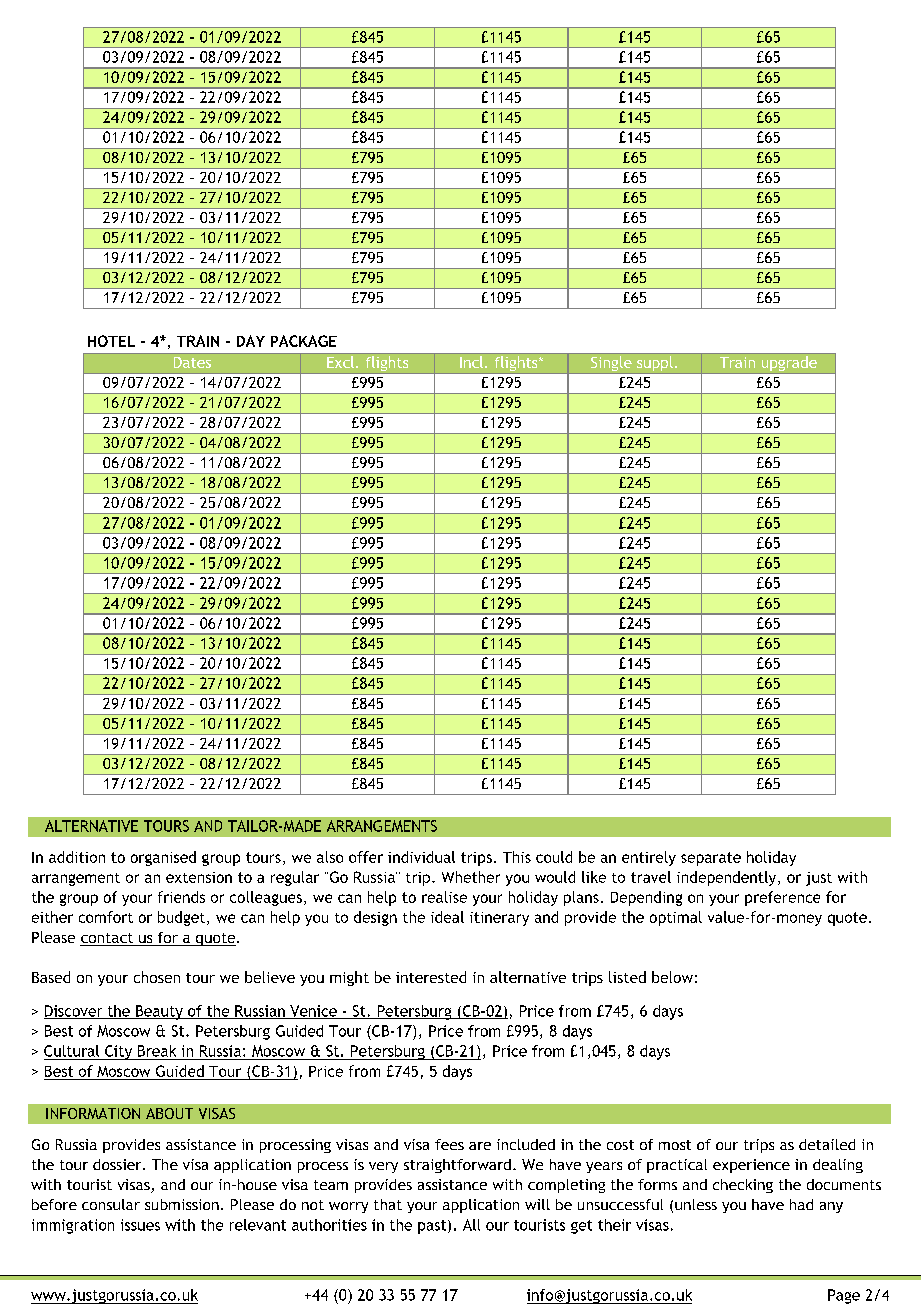 The width and height of the screenshot is (921, 1316). Describe the element at coordinates (111, 341) in the screenshot. I see `HOTEL` at that location.
